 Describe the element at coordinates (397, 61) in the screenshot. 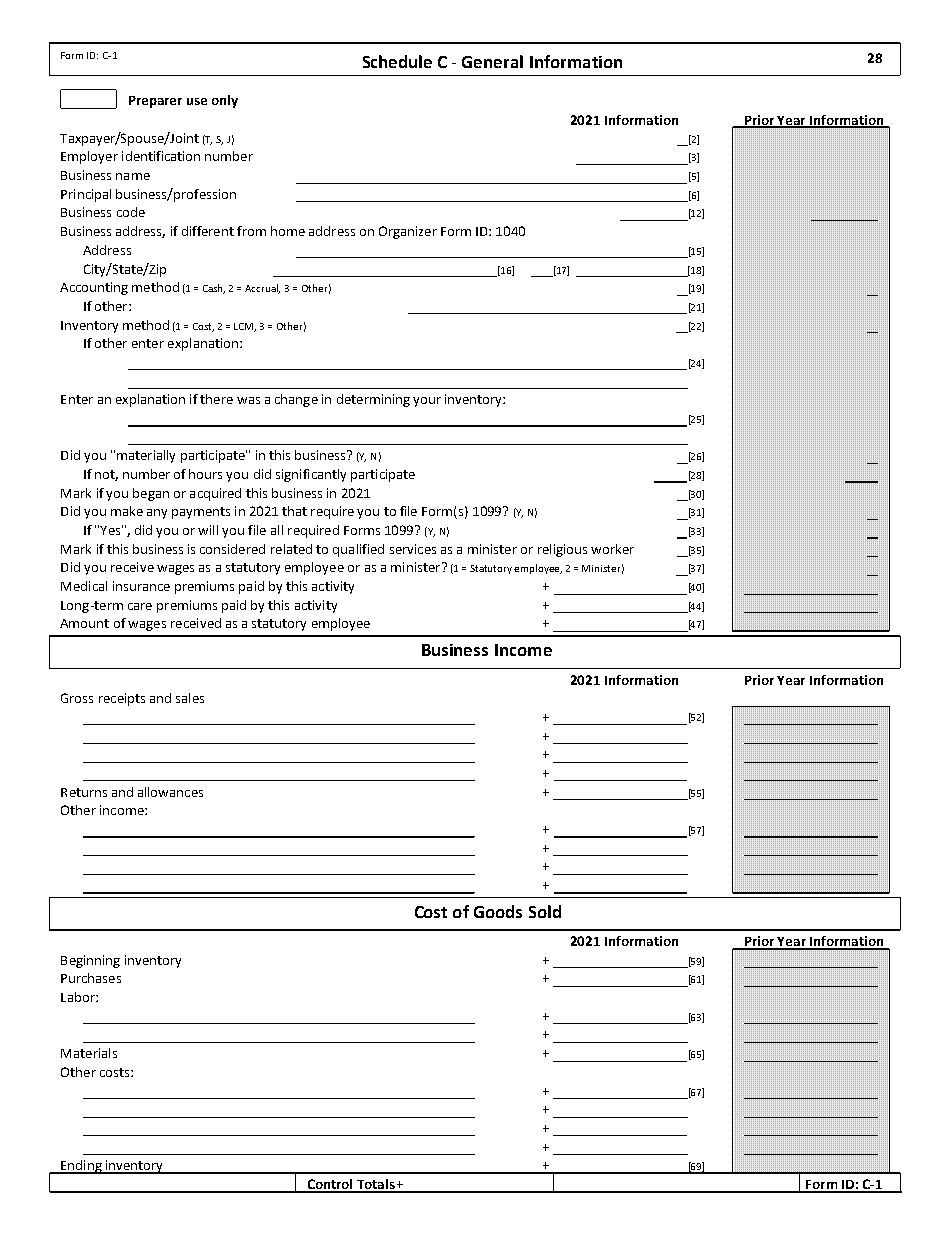

I see `Schedule` at that location.
